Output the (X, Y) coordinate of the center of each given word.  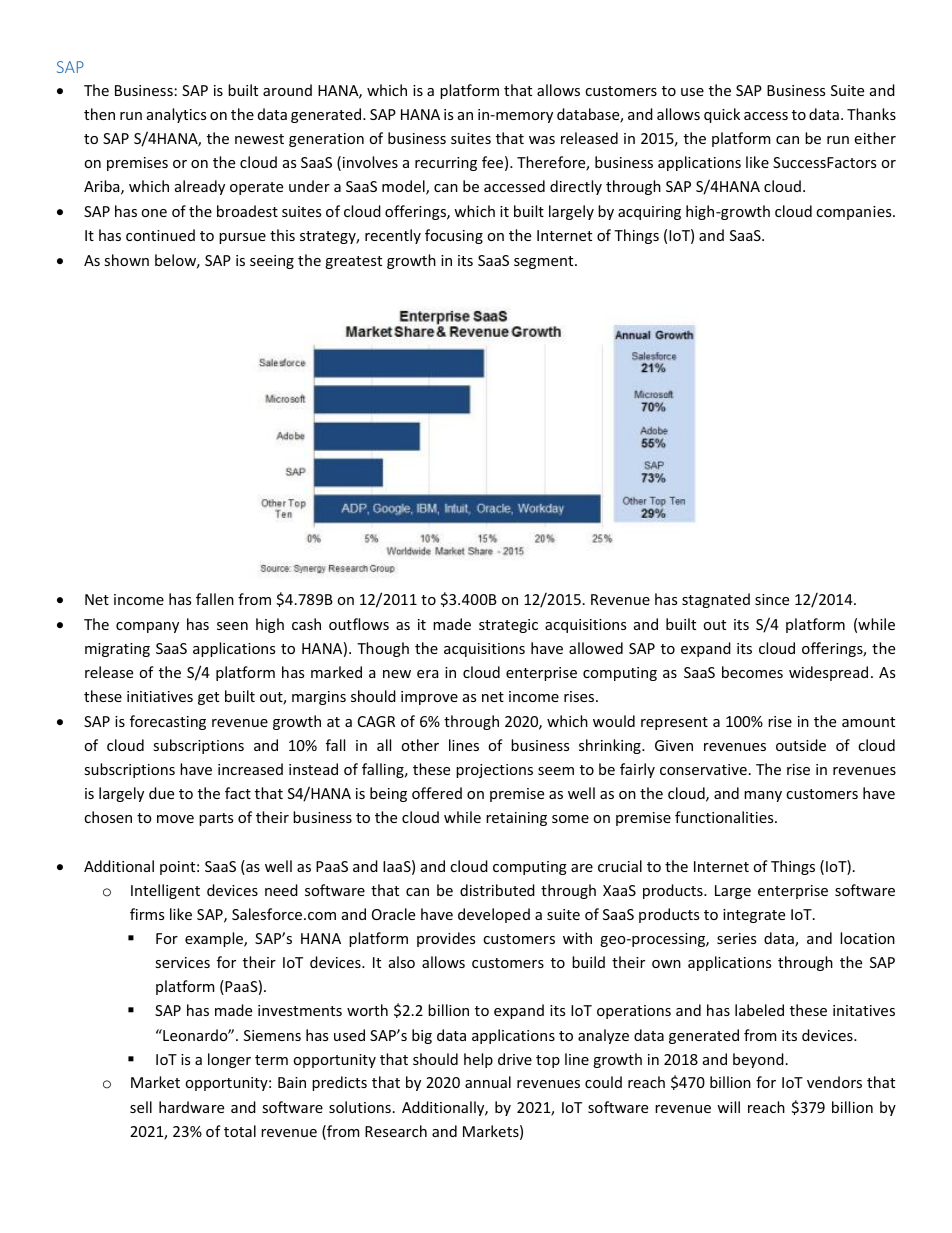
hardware (191, 1107)
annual (488, 1082)
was (542, 140)
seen (232, 626)
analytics (176, 115)
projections (494, 771)
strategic (508, 626)
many (763, 796)
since (772, 599)
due (161, 793)
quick (722, 115)
